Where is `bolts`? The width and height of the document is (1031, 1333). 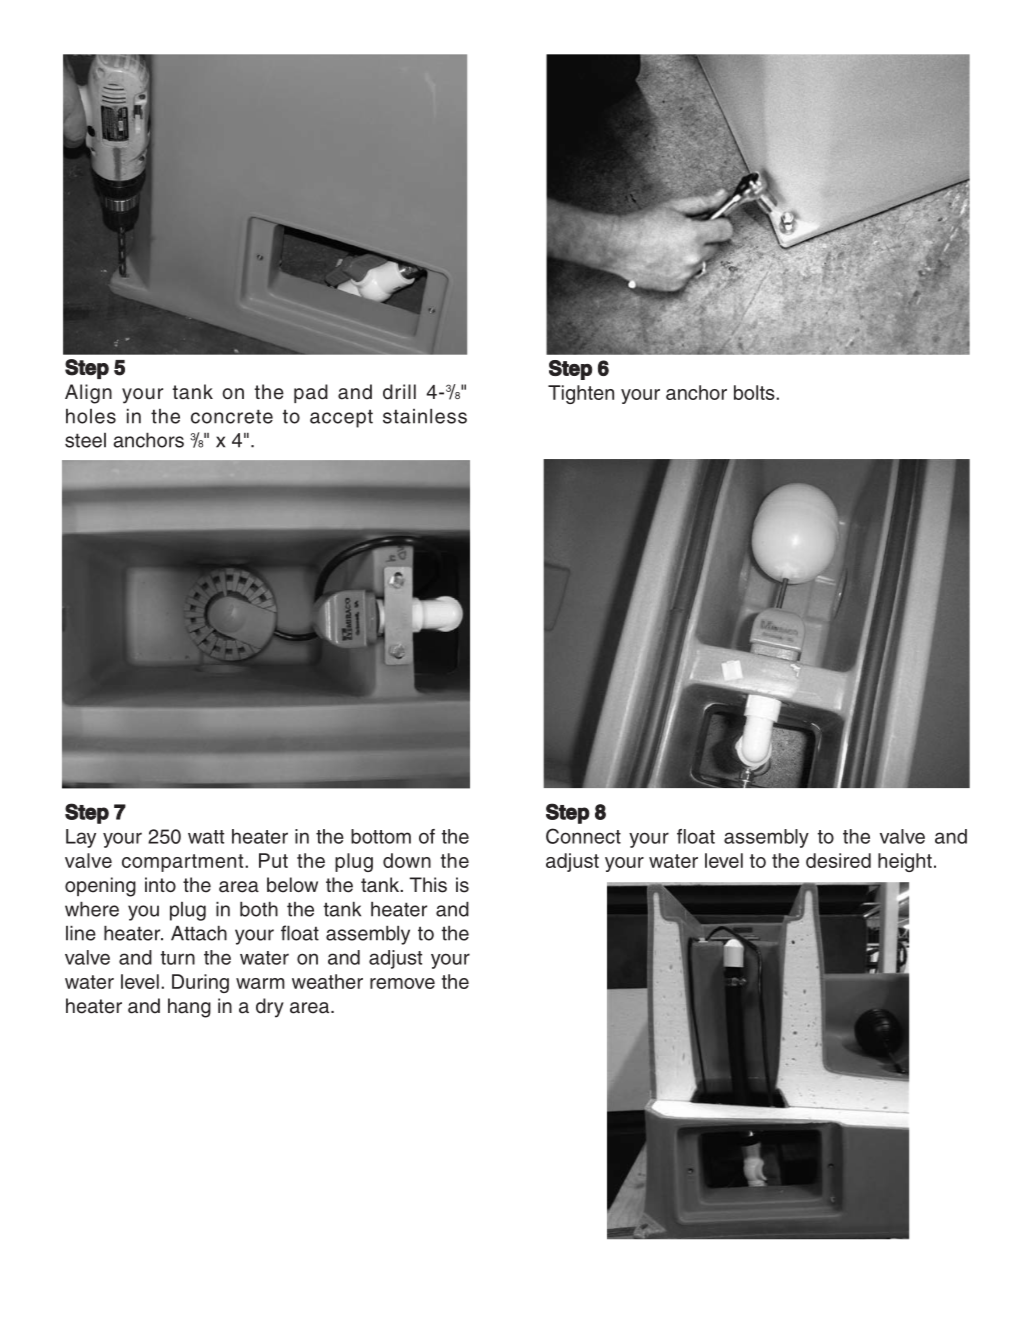
bolts is located at coordinates (755, 392).
